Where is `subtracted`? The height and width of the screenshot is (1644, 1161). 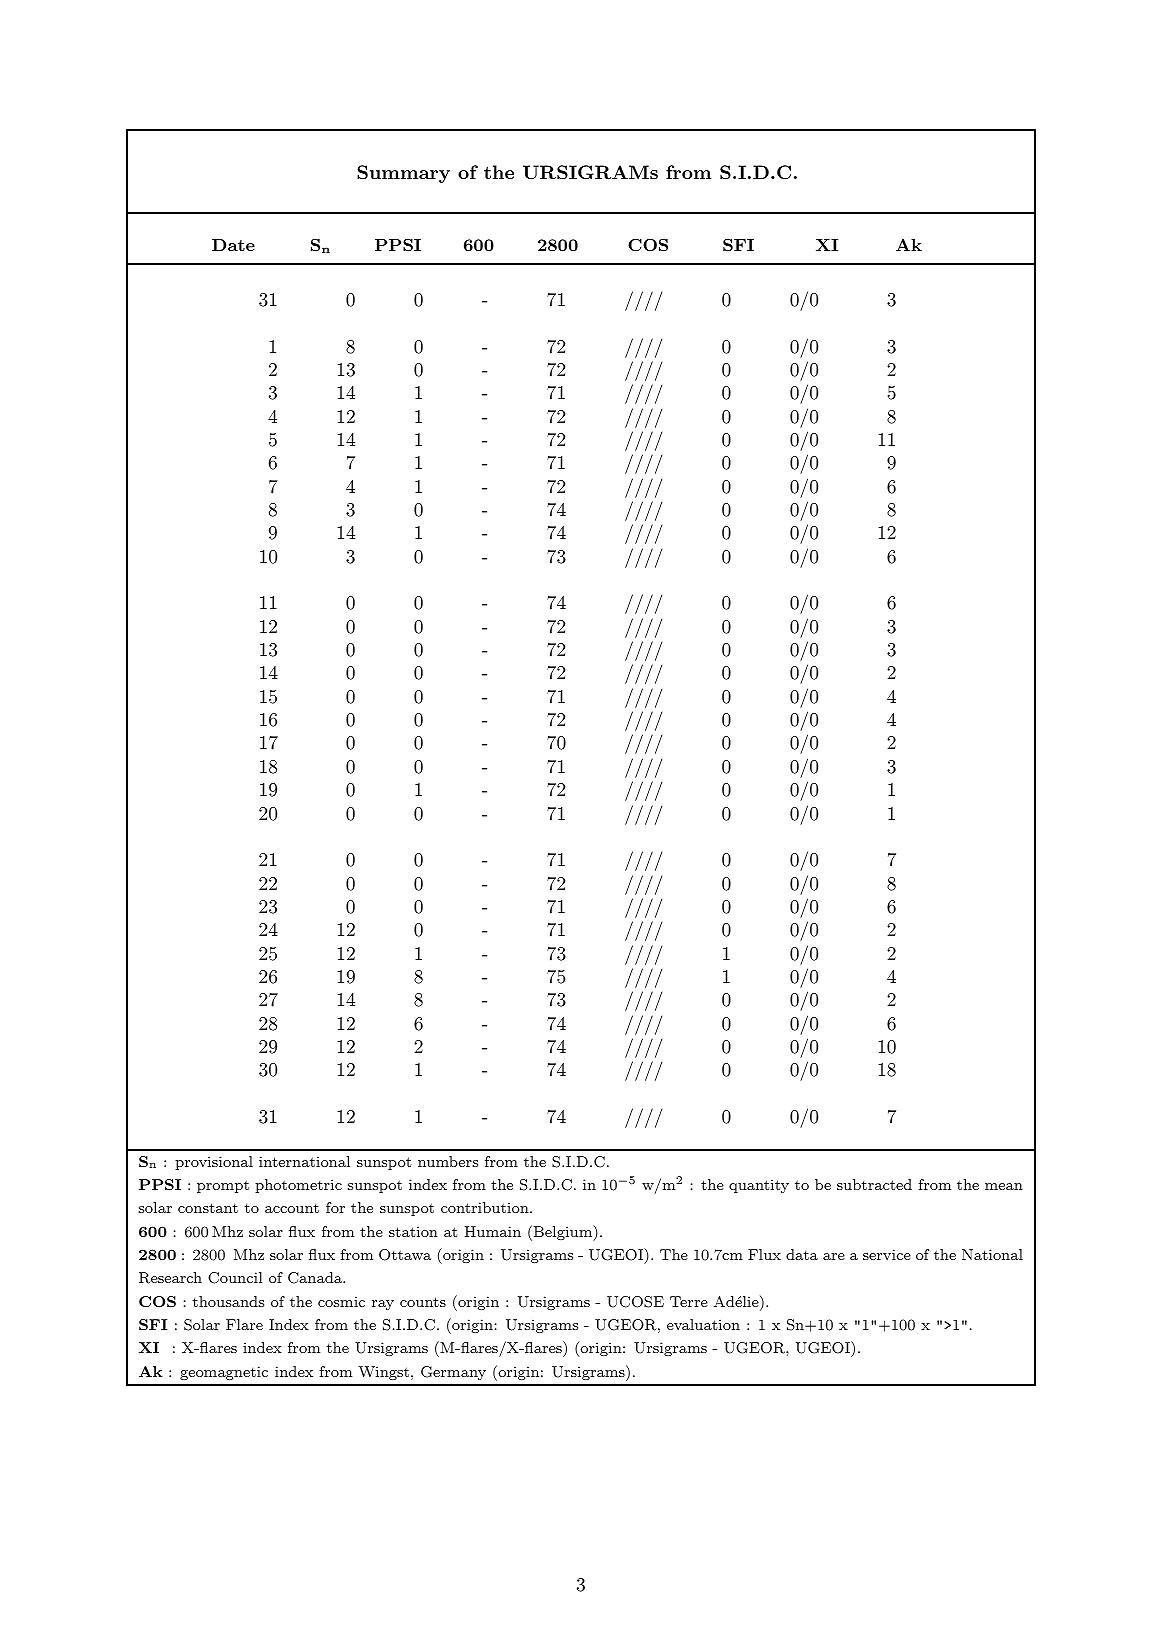
subtracted is located at coordinates (874, 1184).
